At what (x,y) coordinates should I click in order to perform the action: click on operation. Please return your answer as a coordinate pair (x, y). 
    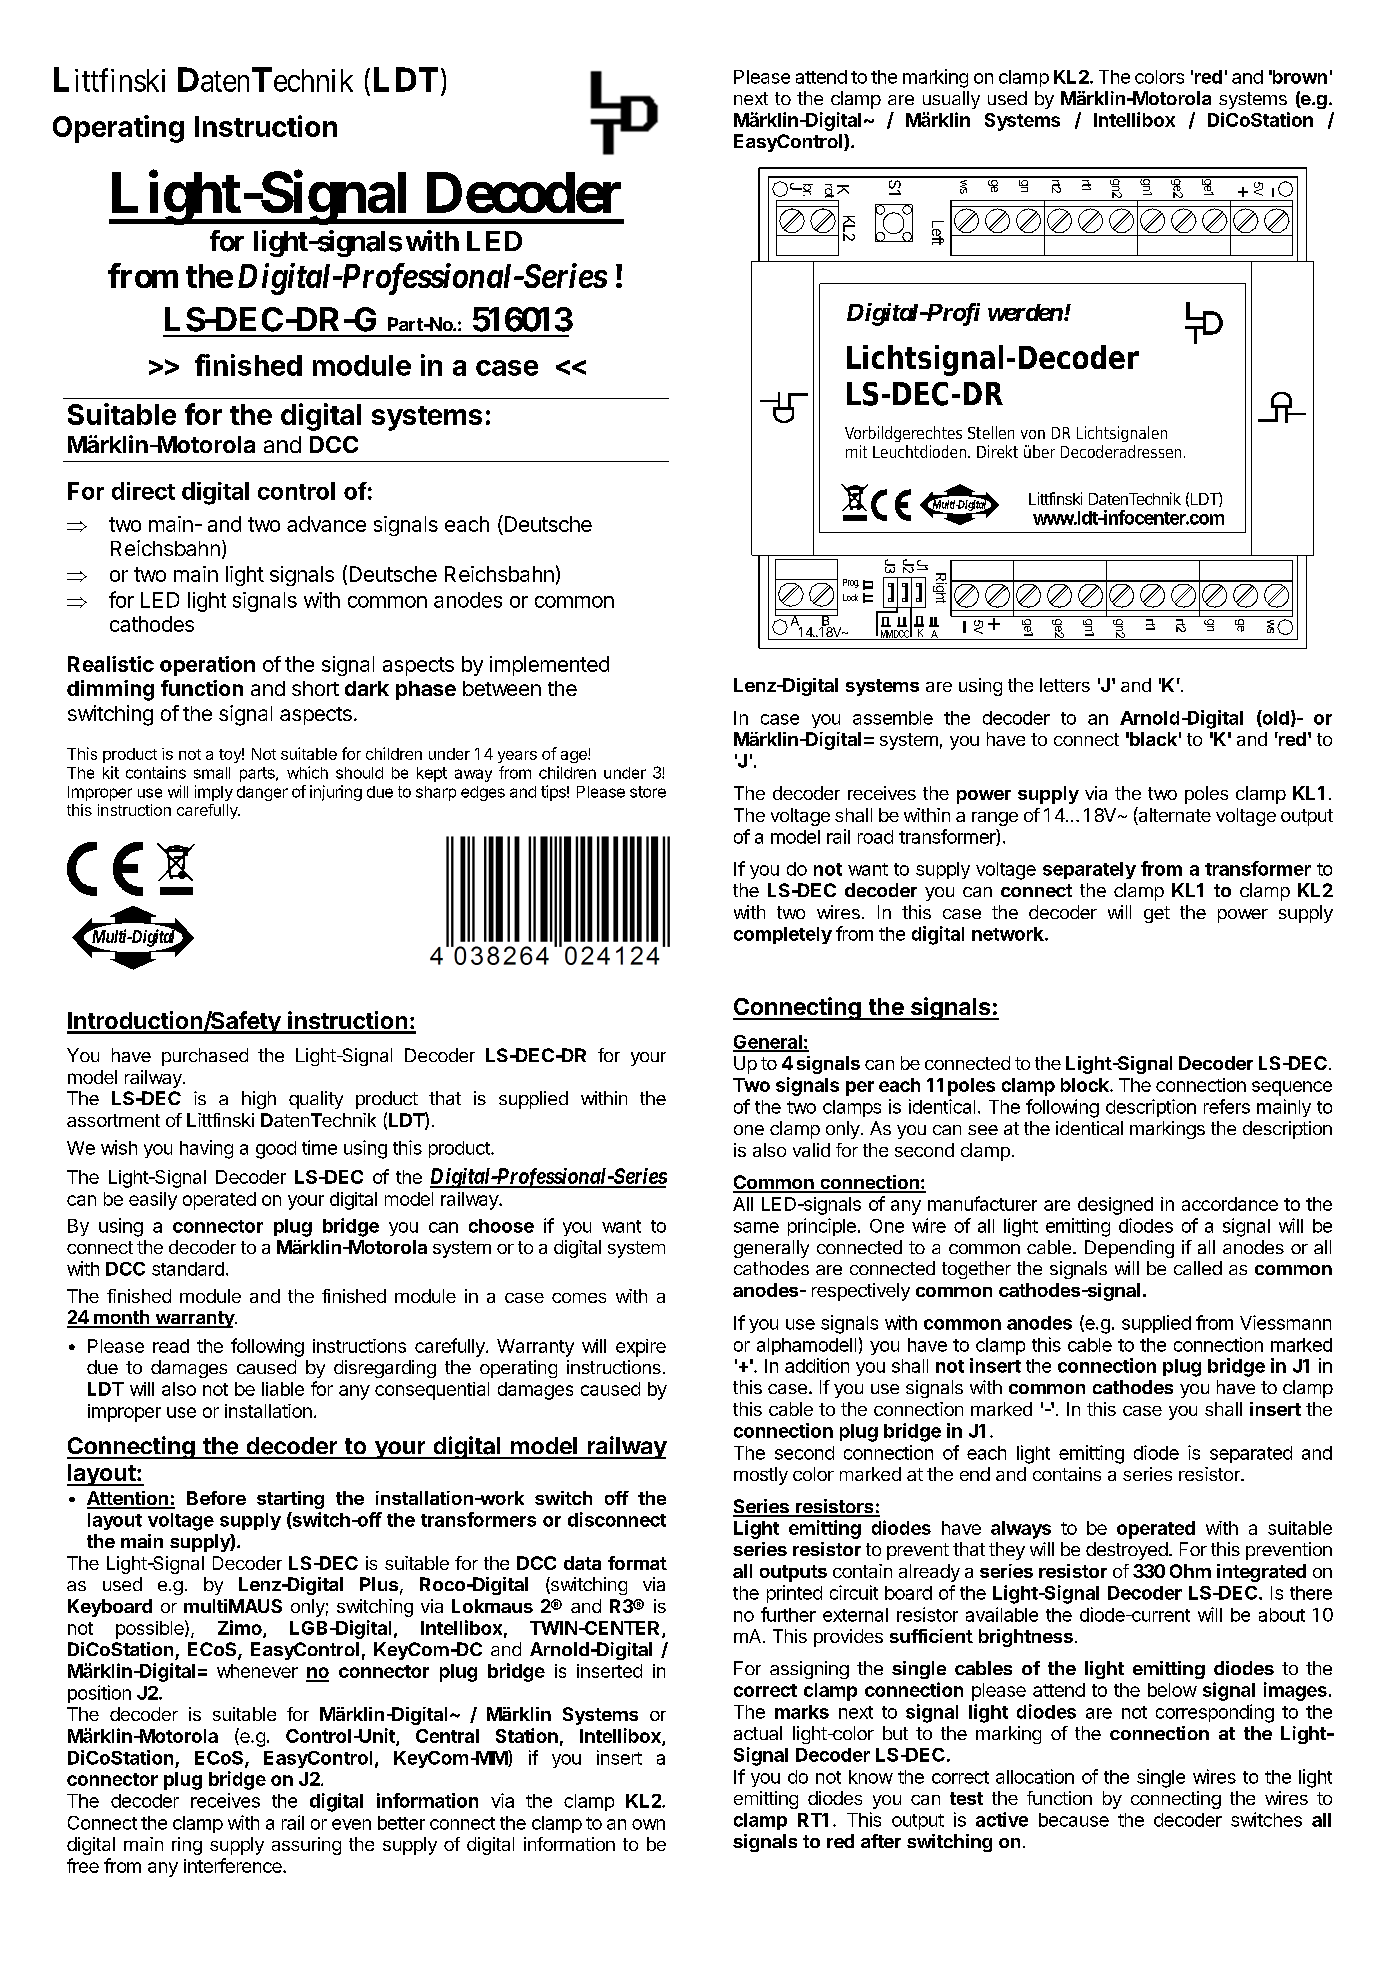
    Looking at the image, I should click on (207, 666).
